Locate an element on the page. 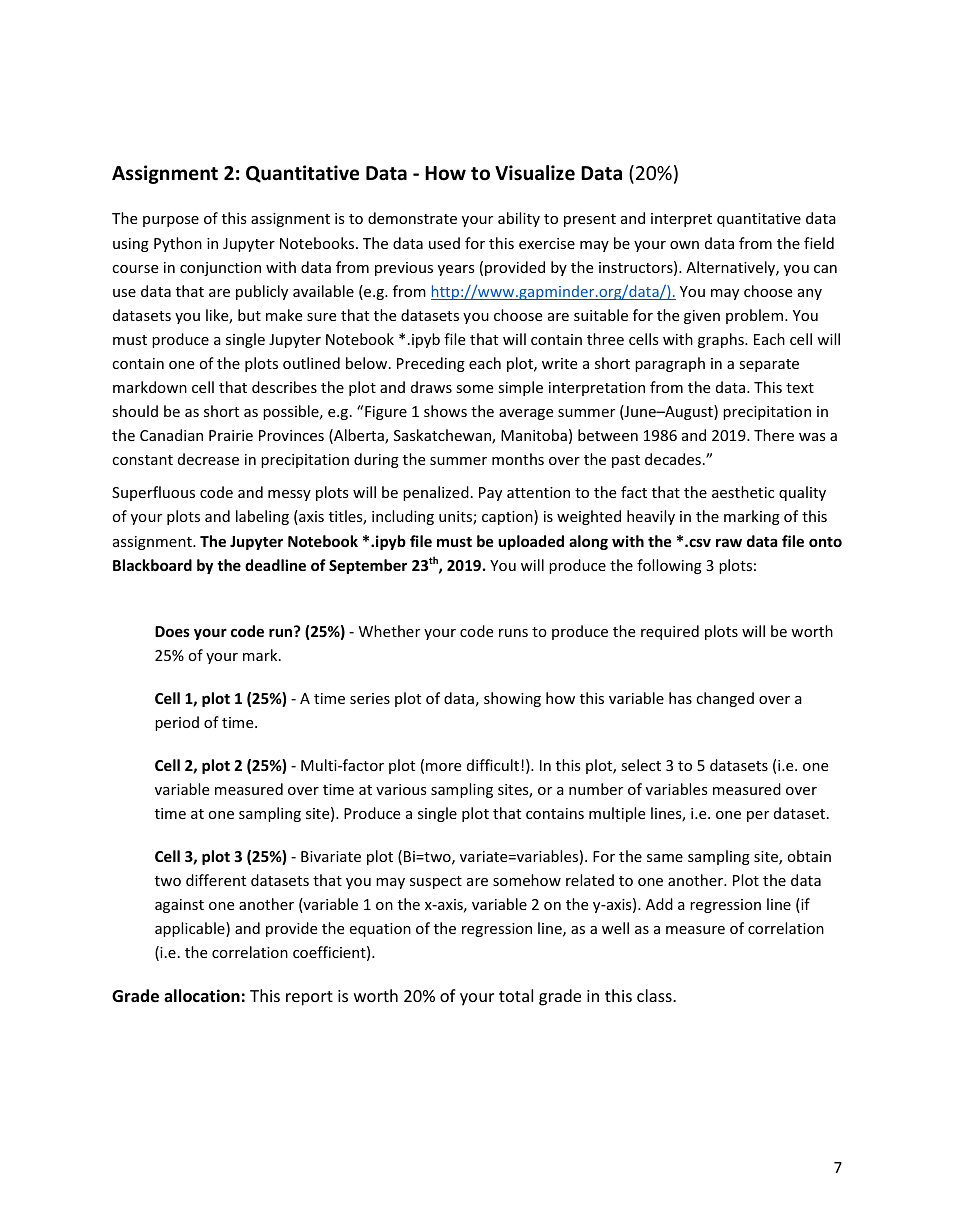 Image resolution: width=954 pixels, height=1232 pixels. ability is located at coordinates (519, 219).
